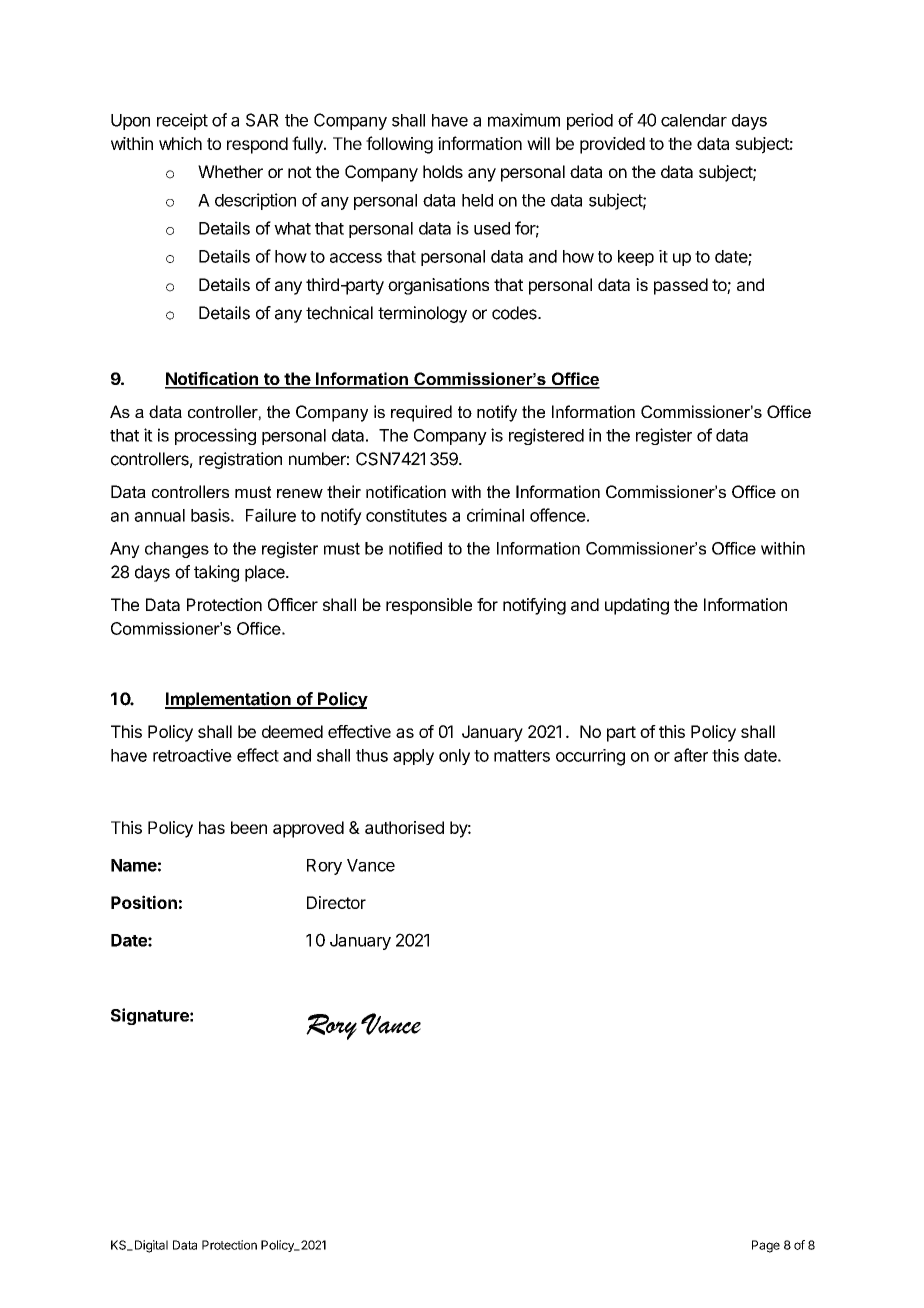 This screenshot has height=1308, width=924. What do you see at coordinates (421, 413) in the screenshot?
I see `required` at bounding box center [421, 413].
